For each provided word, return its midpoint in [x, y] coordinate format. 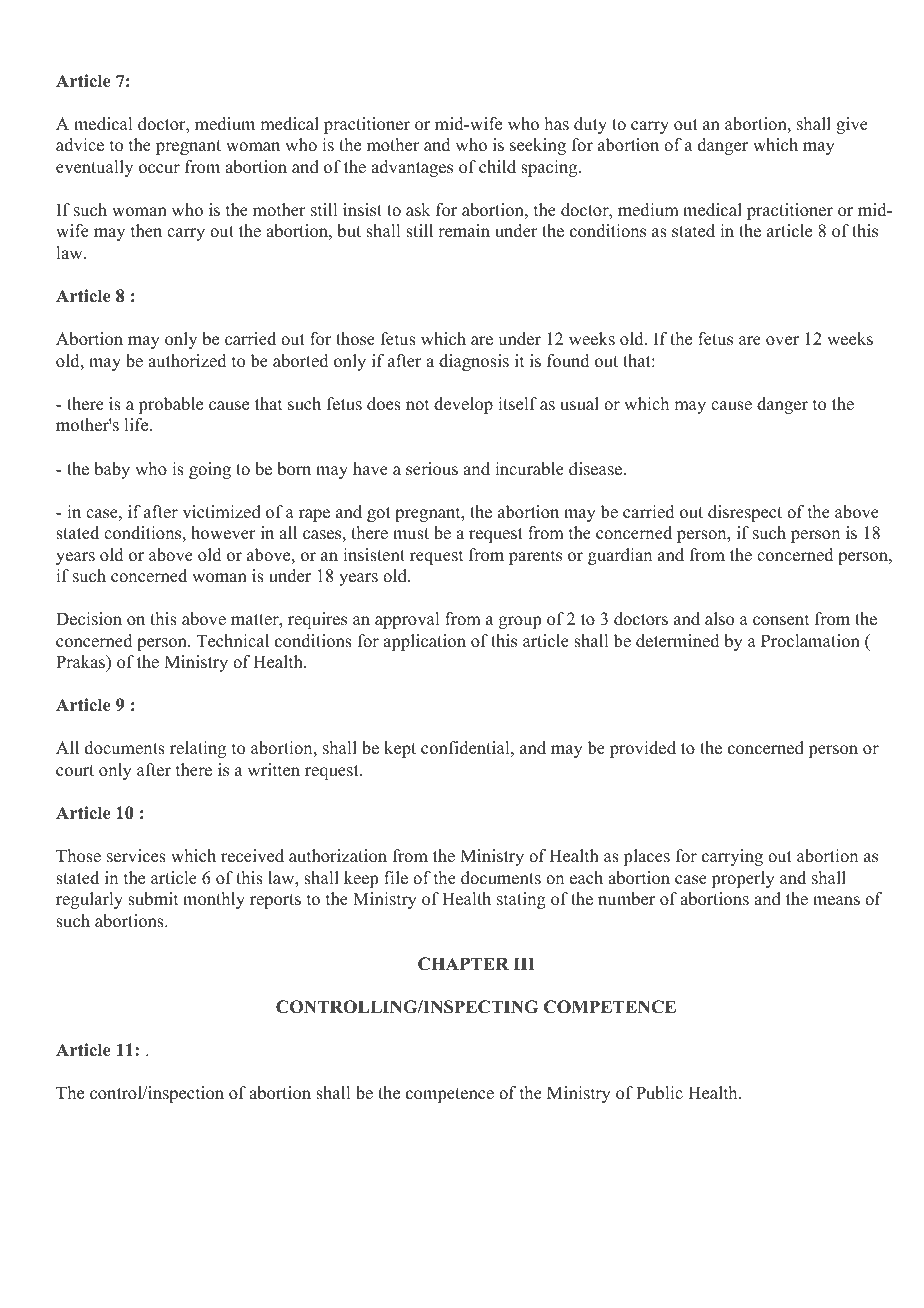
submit [153, 899]
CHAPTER [463, 964]
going [210, 470]
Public [659, 1093]
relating [198, 749]
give [852, 125]
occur [159, 169]
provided [643, 749]
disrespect [745, 513]
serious [432, 469]
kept [400, 749]
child [497, 167]
